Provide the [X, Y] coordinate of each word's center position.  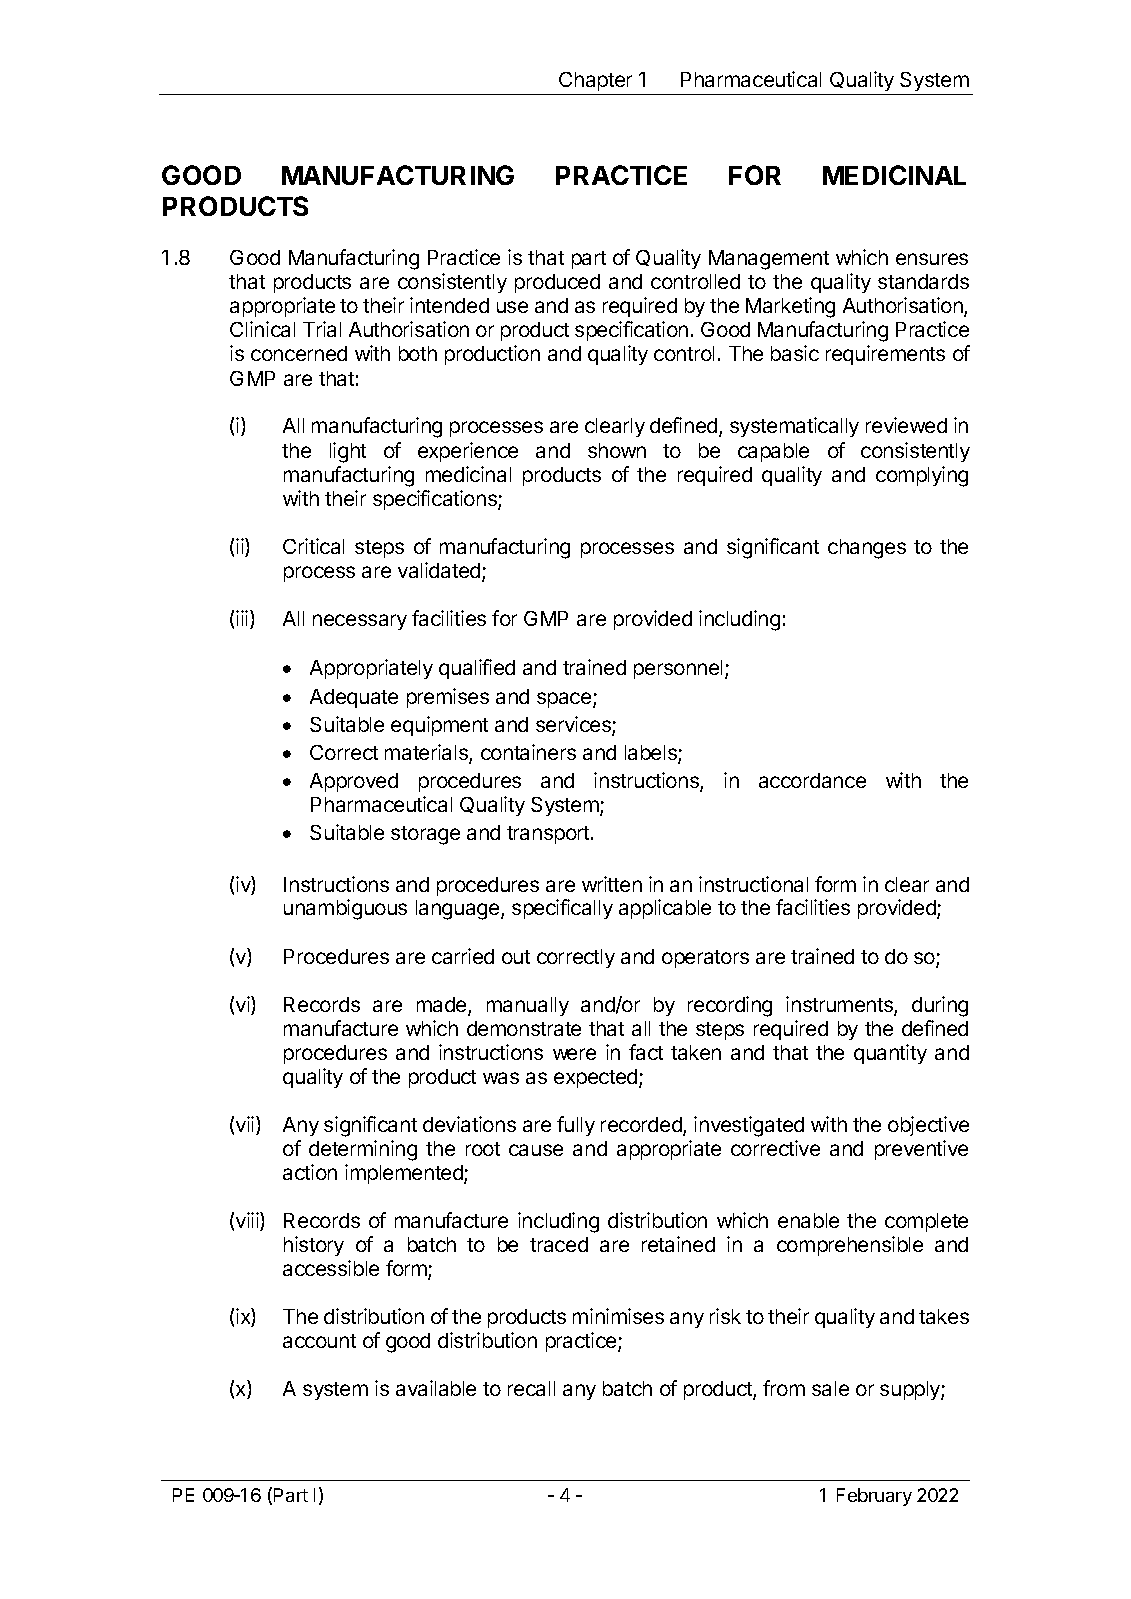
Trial [322, 329]
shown [617, 450]
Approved [354, 782]
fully [576, 1126]
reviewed [906, 425]
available [436, 1388]
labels [652, 754]
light [348, 452]
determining [363, 1150]
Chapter [596, 83]
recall [531, 1388]
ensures [932, 259]
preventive [921, 1150]
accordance [812, 780]
